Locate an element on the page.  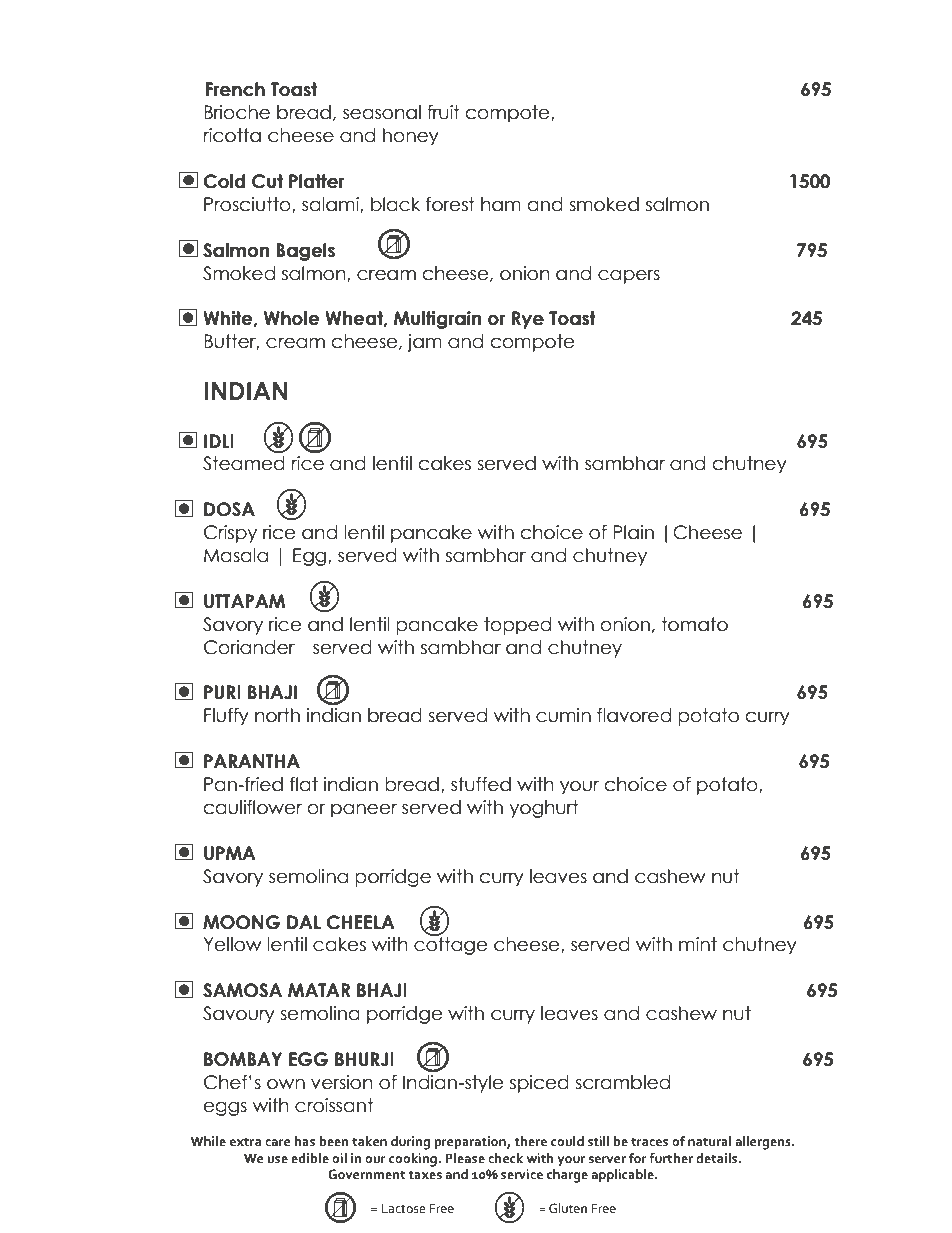
details is located at coordinates (718, 1158).
